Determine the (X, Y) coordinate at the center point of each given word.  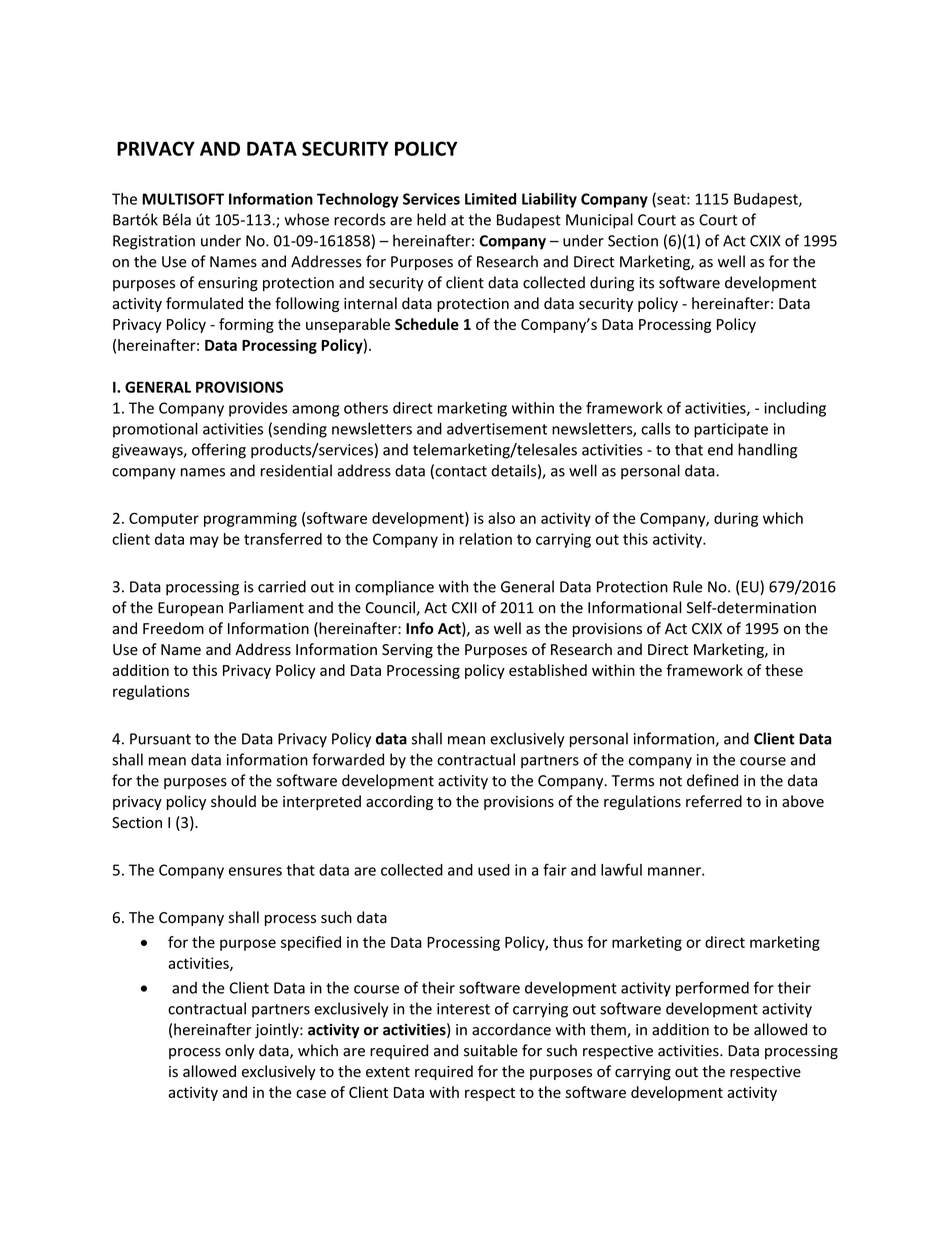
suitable (491, 1050)
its (646, 283)
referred (714, 801)
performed (712, 989)
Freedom (173, 628)
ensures (255, 871)
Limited (490, 199)
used (494, 870)
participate (731, 430)
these (784, 670)
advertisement (497, 428)
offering (219, 451)
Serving (407, 651)
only (240, 1051)
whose (306, 219)
